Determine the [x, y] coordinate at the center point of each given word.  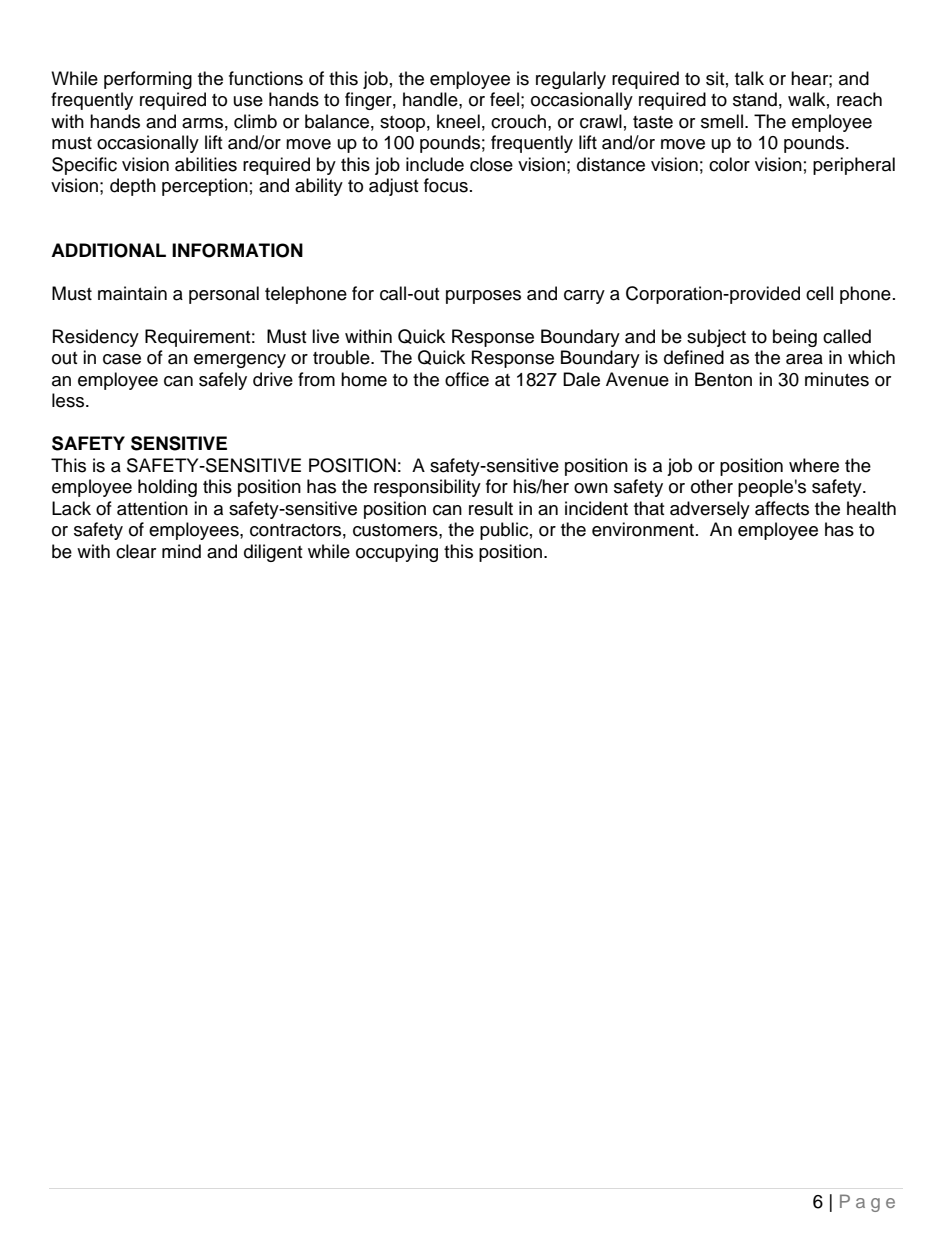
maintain [132, 293]
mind [181, 551]
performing [148, 80]
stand [755, 99]
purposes [483, 297]
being [795, 338]
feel [504, 99]
